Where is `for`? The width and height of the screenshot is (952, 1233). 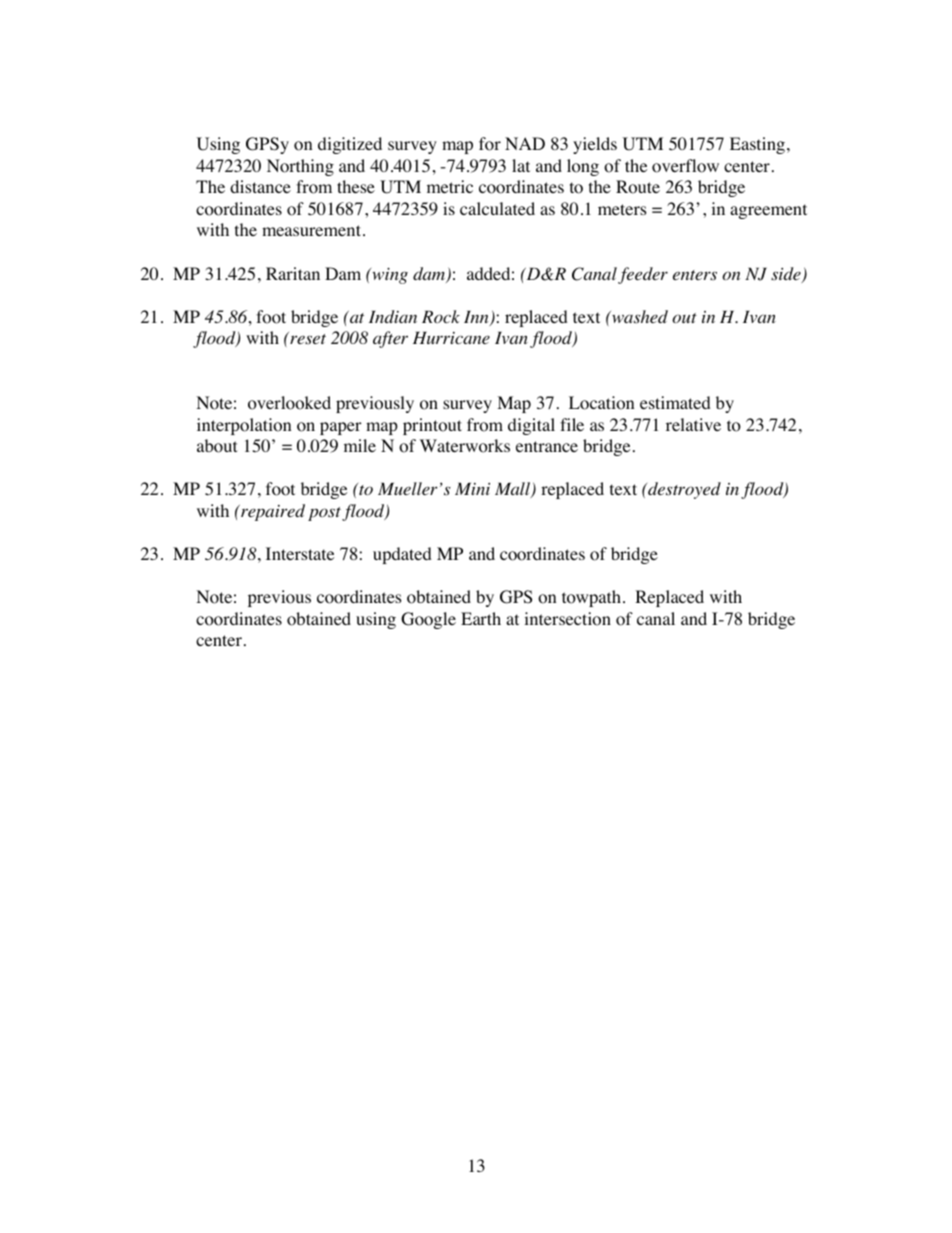
for is located at coordinates (490, 144).
